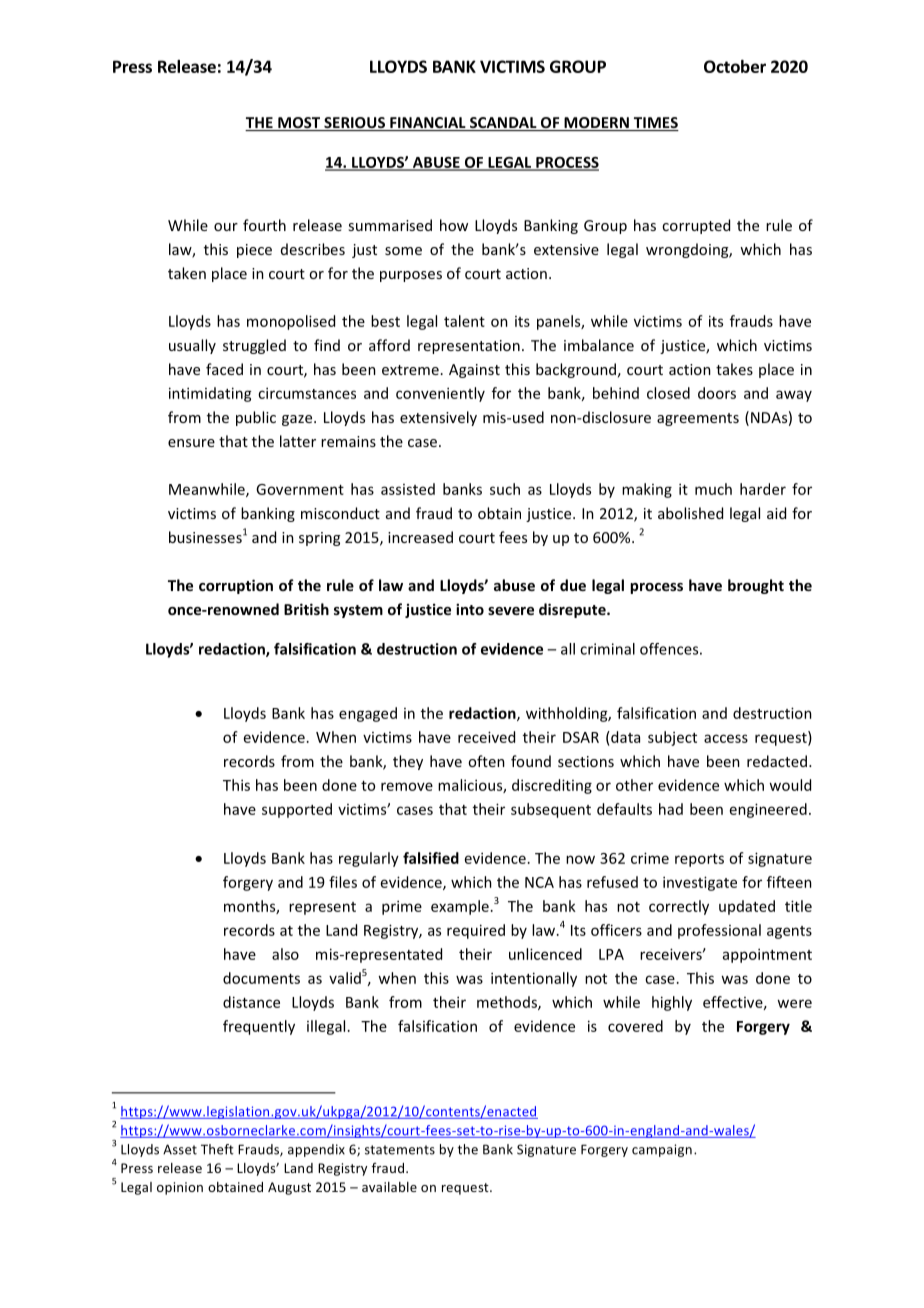 This document has width=924, height=1308. What do you see at coordinates (299, 124) in the document?
I see `MOST` at bounding box center [299, 124].
